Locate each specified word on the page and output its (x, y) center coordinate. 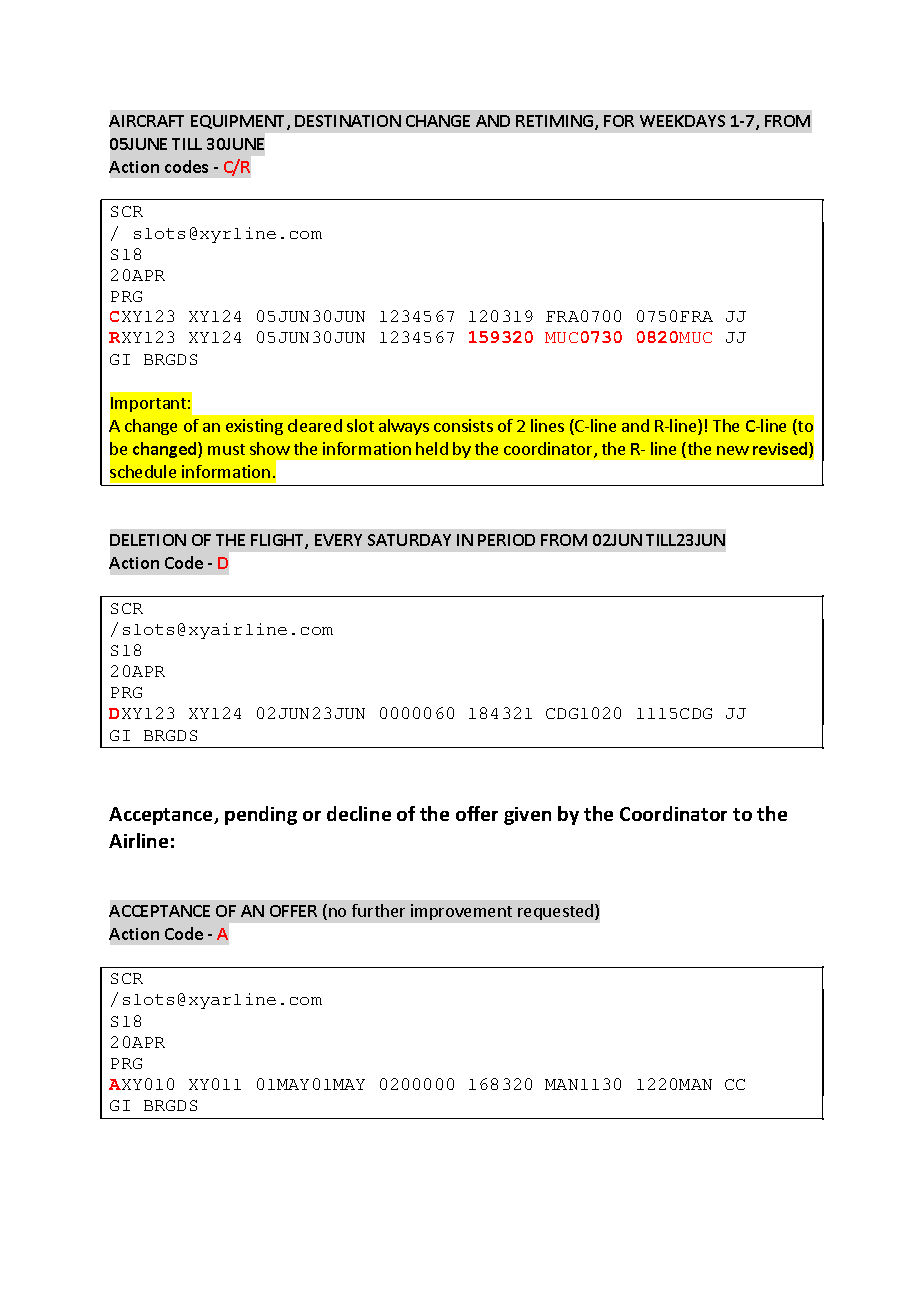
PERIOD (506, 540)
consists (463, 425)
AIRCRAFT (146, 121)
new (733, 450)
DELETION (148, 540)
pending (261, 815)
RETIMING (556, 122)
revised (781, 450)
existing (254, 427)
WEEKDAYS (682, 121)
